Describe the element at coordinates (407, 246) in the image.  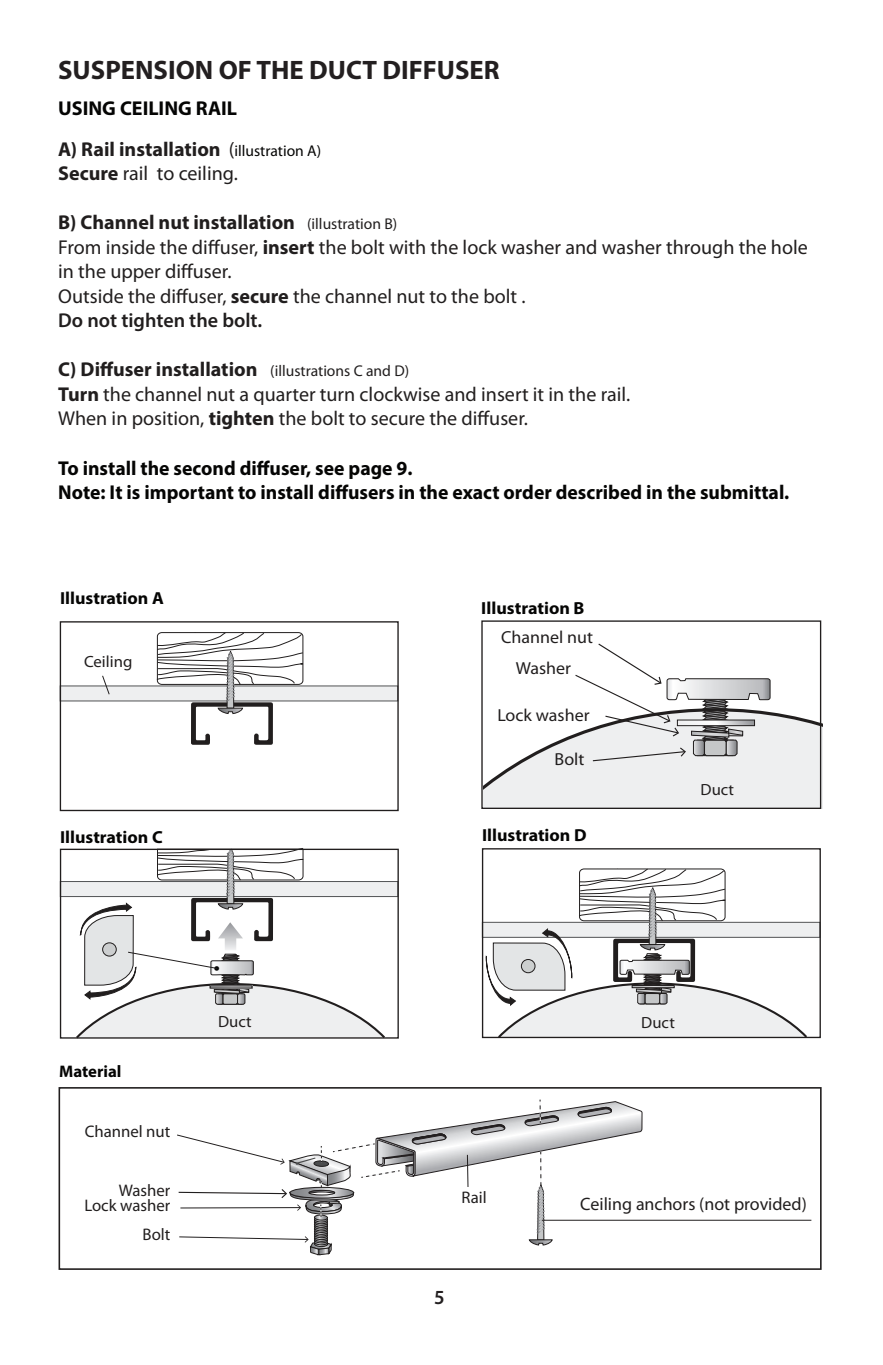
I see `with` at that location.
